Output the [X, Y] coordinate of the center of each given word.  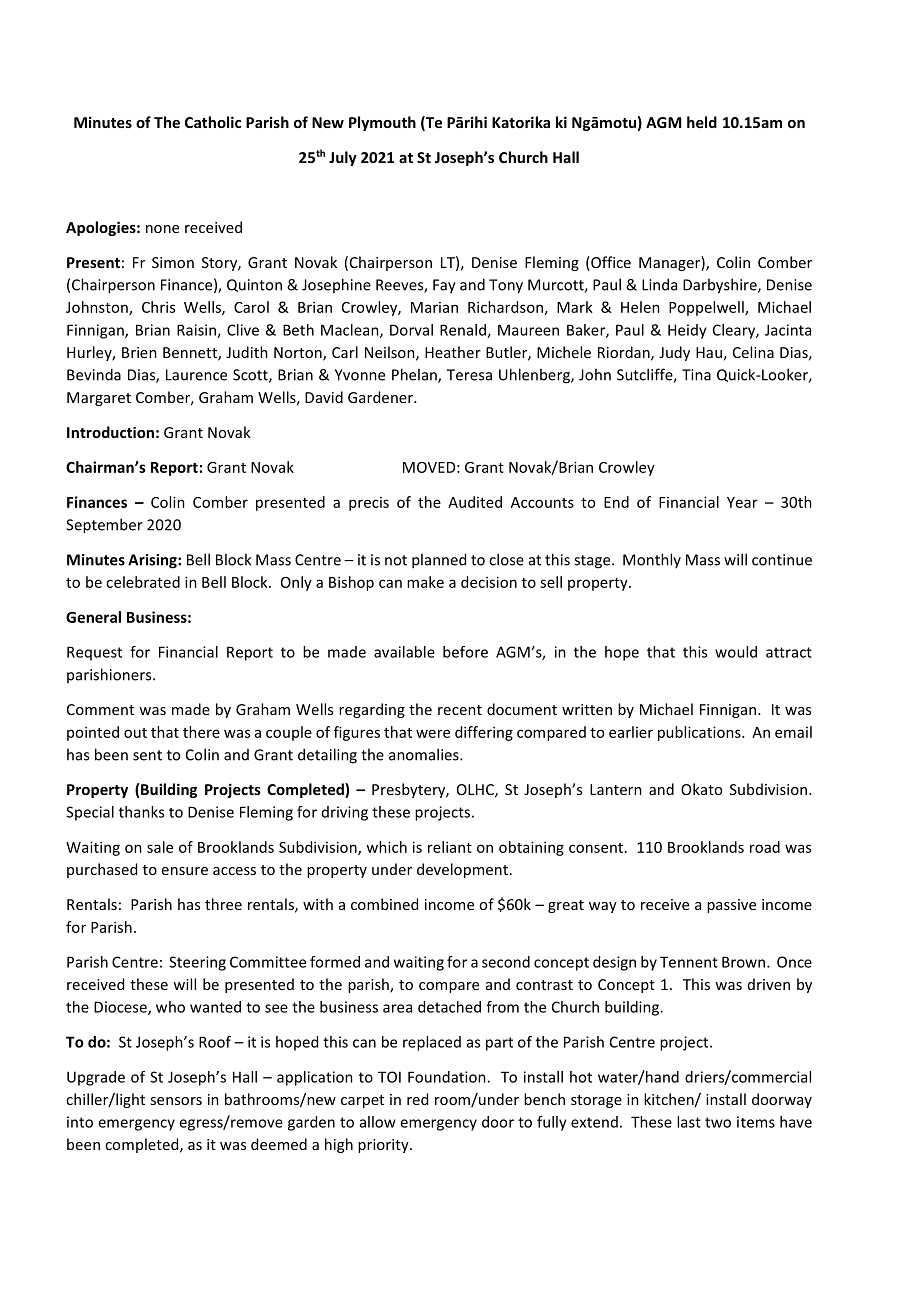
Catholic [213, 122]
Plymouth [382, 123]
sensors [176, 1101]
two [718, 1122]
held [702, 122]
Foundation [448, 1077]
